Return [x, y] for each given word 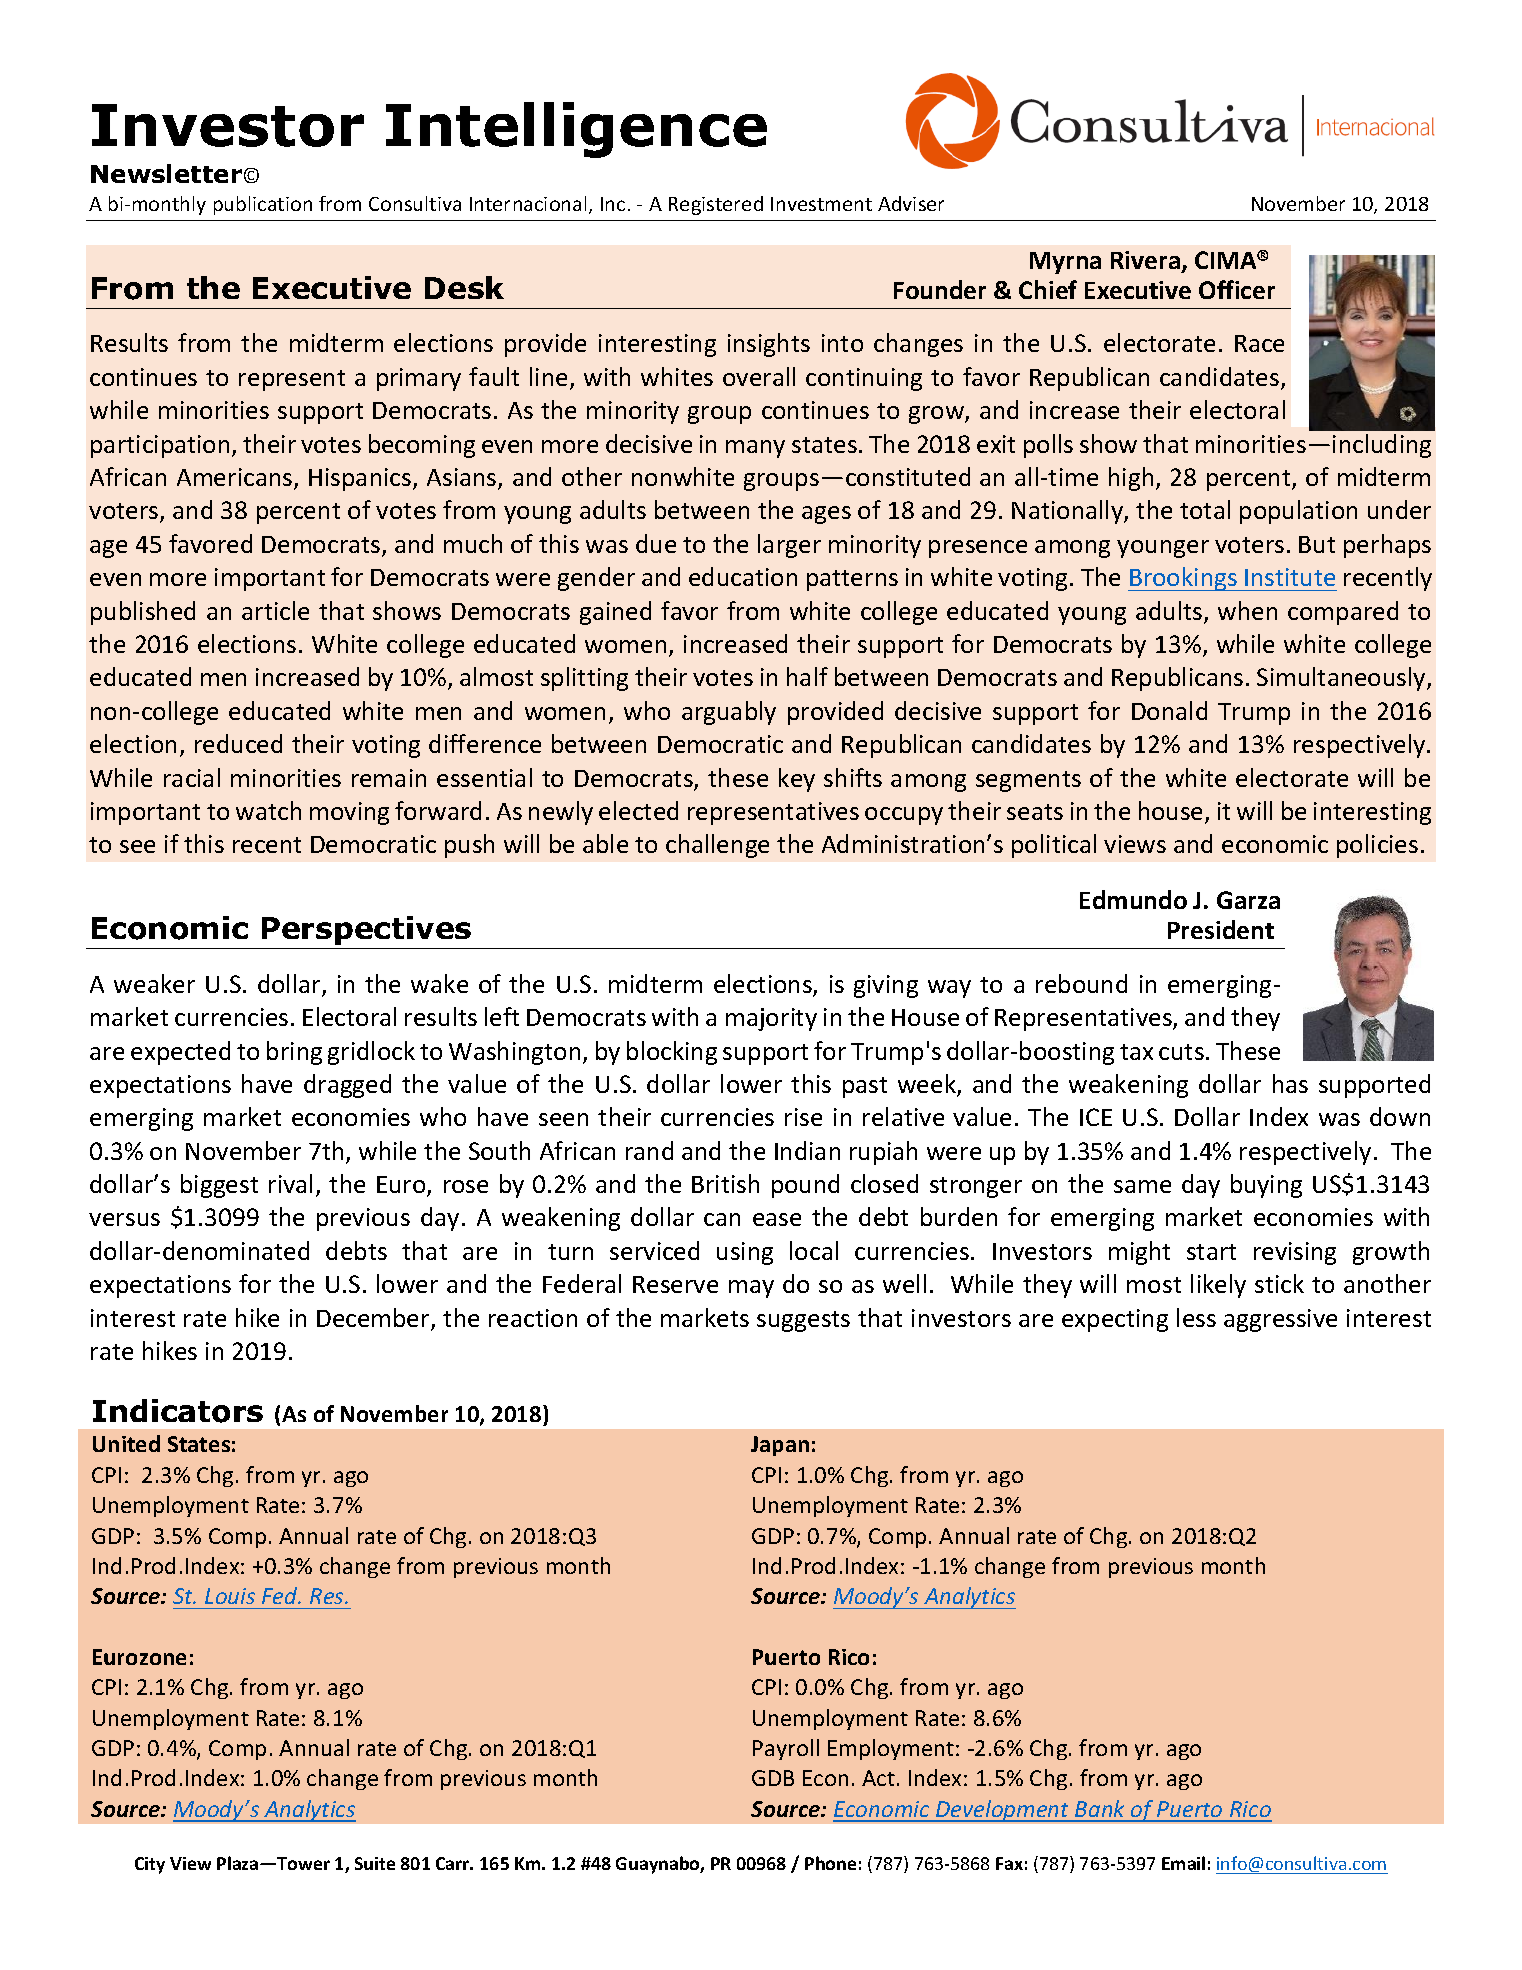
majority [771, 1019]
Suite [375, 1863]
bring [294, 1053]
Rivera [1145, 260]
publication [263, 205]
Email [1183, 1863]
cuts [1181, 1052]
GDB [773, 1778]
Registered [716, 205]
